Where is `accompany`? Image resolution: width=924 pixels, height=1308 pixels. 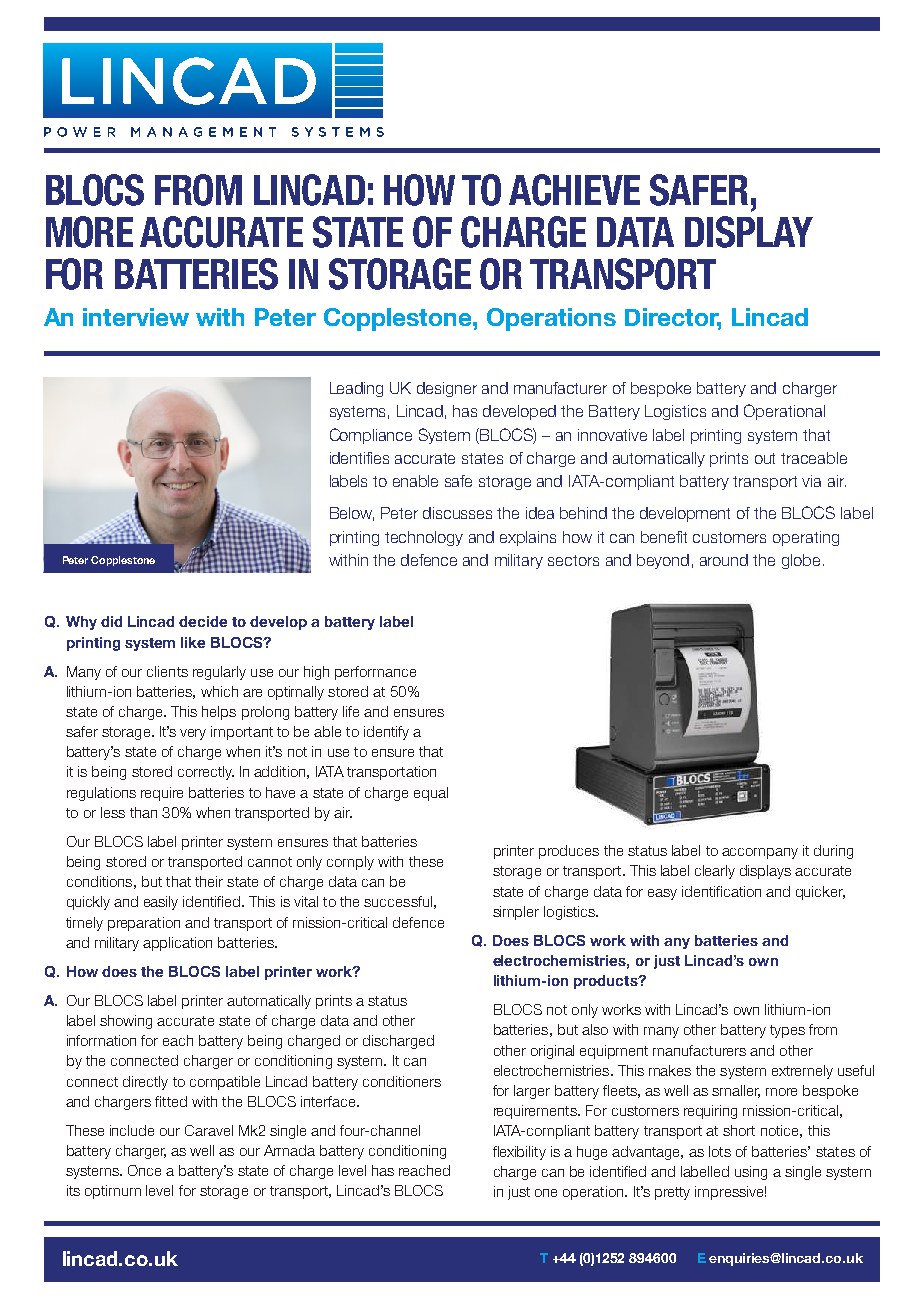
accompany is located at coordinates (760, 853).
